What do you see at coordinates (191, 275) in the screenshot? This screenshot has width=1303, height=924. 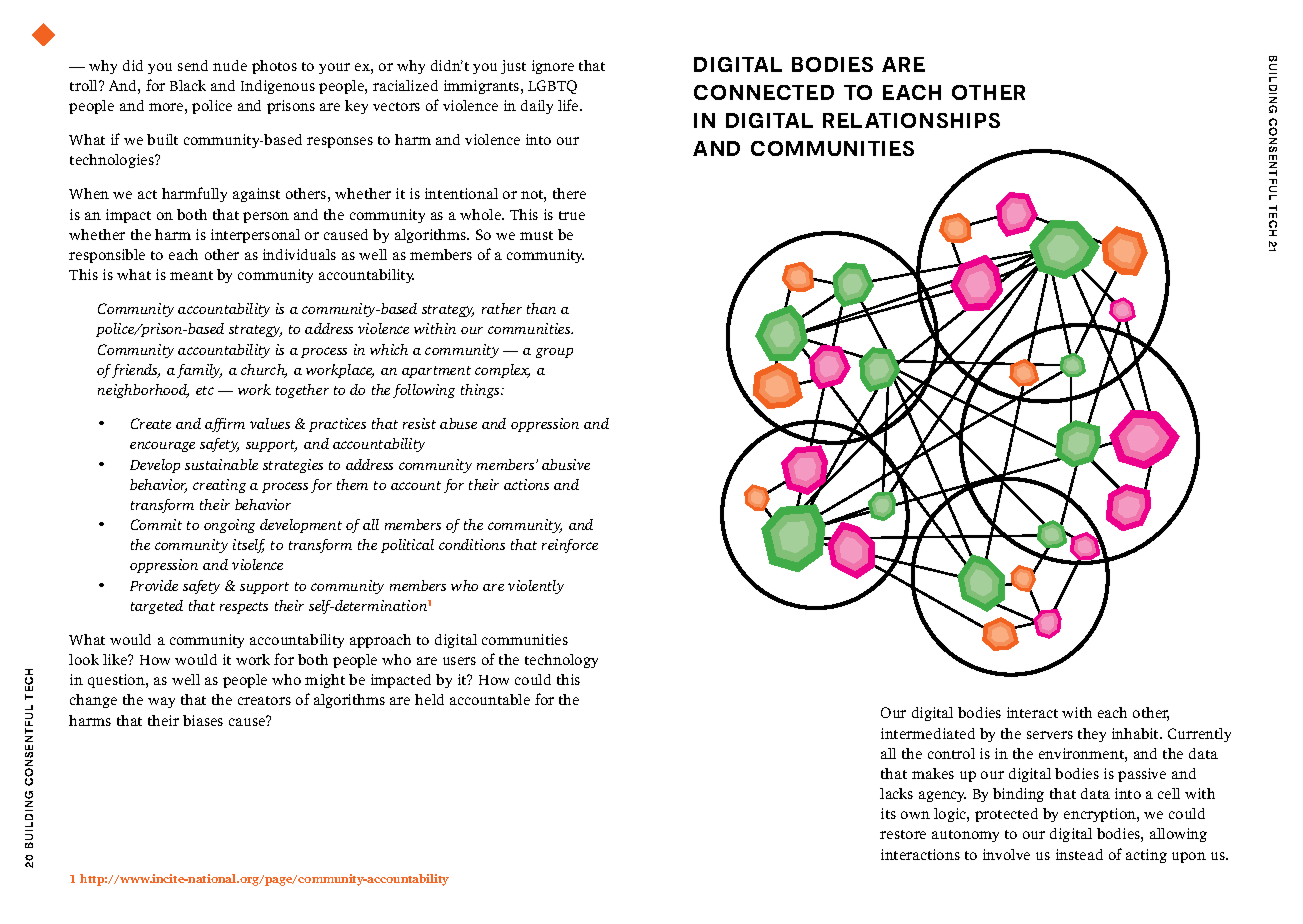 I see `meant` at bounding box center [191, 275].
